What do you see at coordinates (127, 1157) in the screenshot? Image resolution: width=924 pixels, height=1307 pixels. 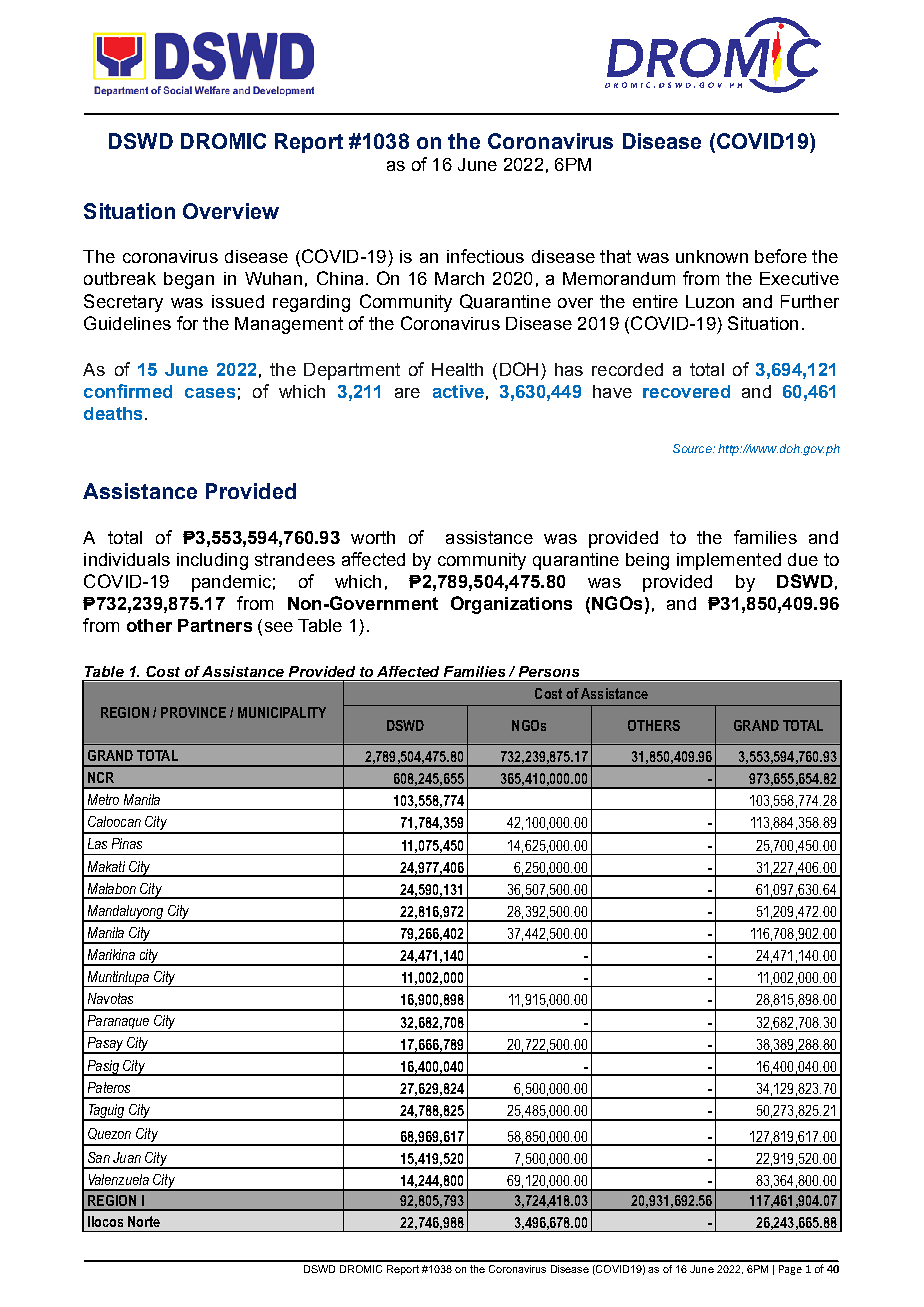 I see `Juan` at bounding box center [127, 1157].
